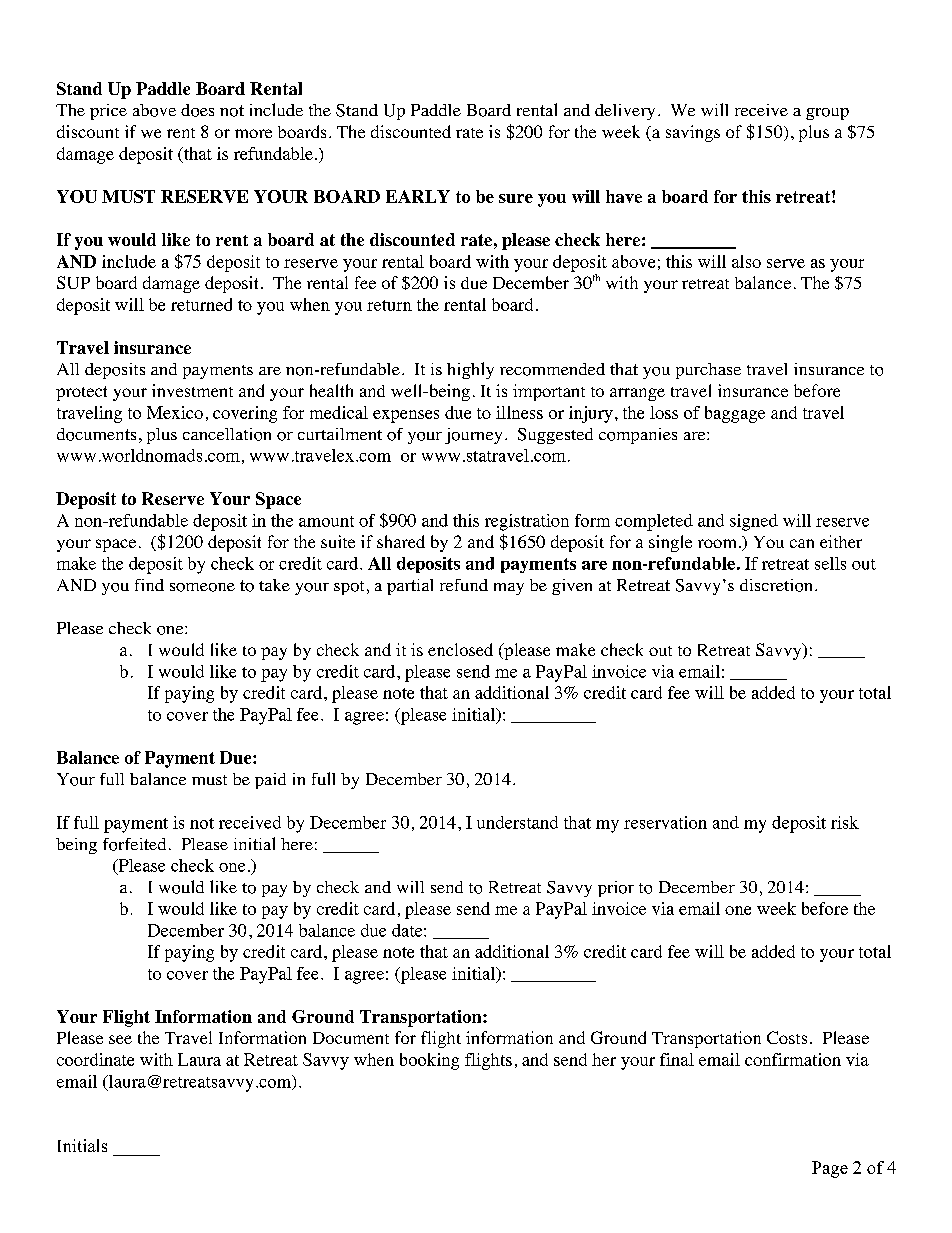 The width and height of the document is (952, 1233). Describe the element at coordinates (192, 390) in the document. I see `investment` at that location.
